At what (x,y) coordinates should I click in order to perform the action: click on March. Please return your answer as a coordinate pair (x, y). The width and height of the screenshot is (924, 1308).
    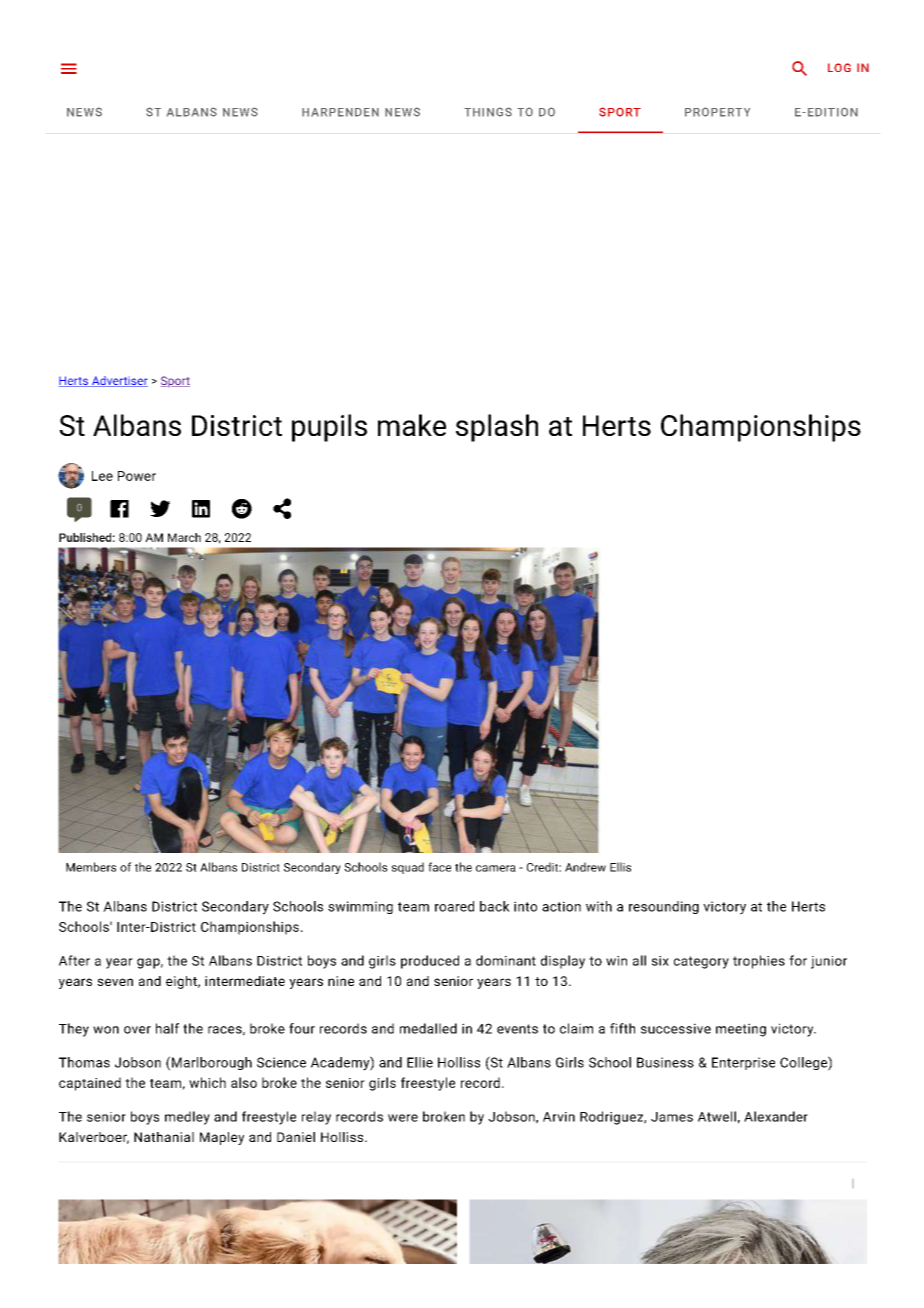
    Looking at the image, I should click on (184, 537).
